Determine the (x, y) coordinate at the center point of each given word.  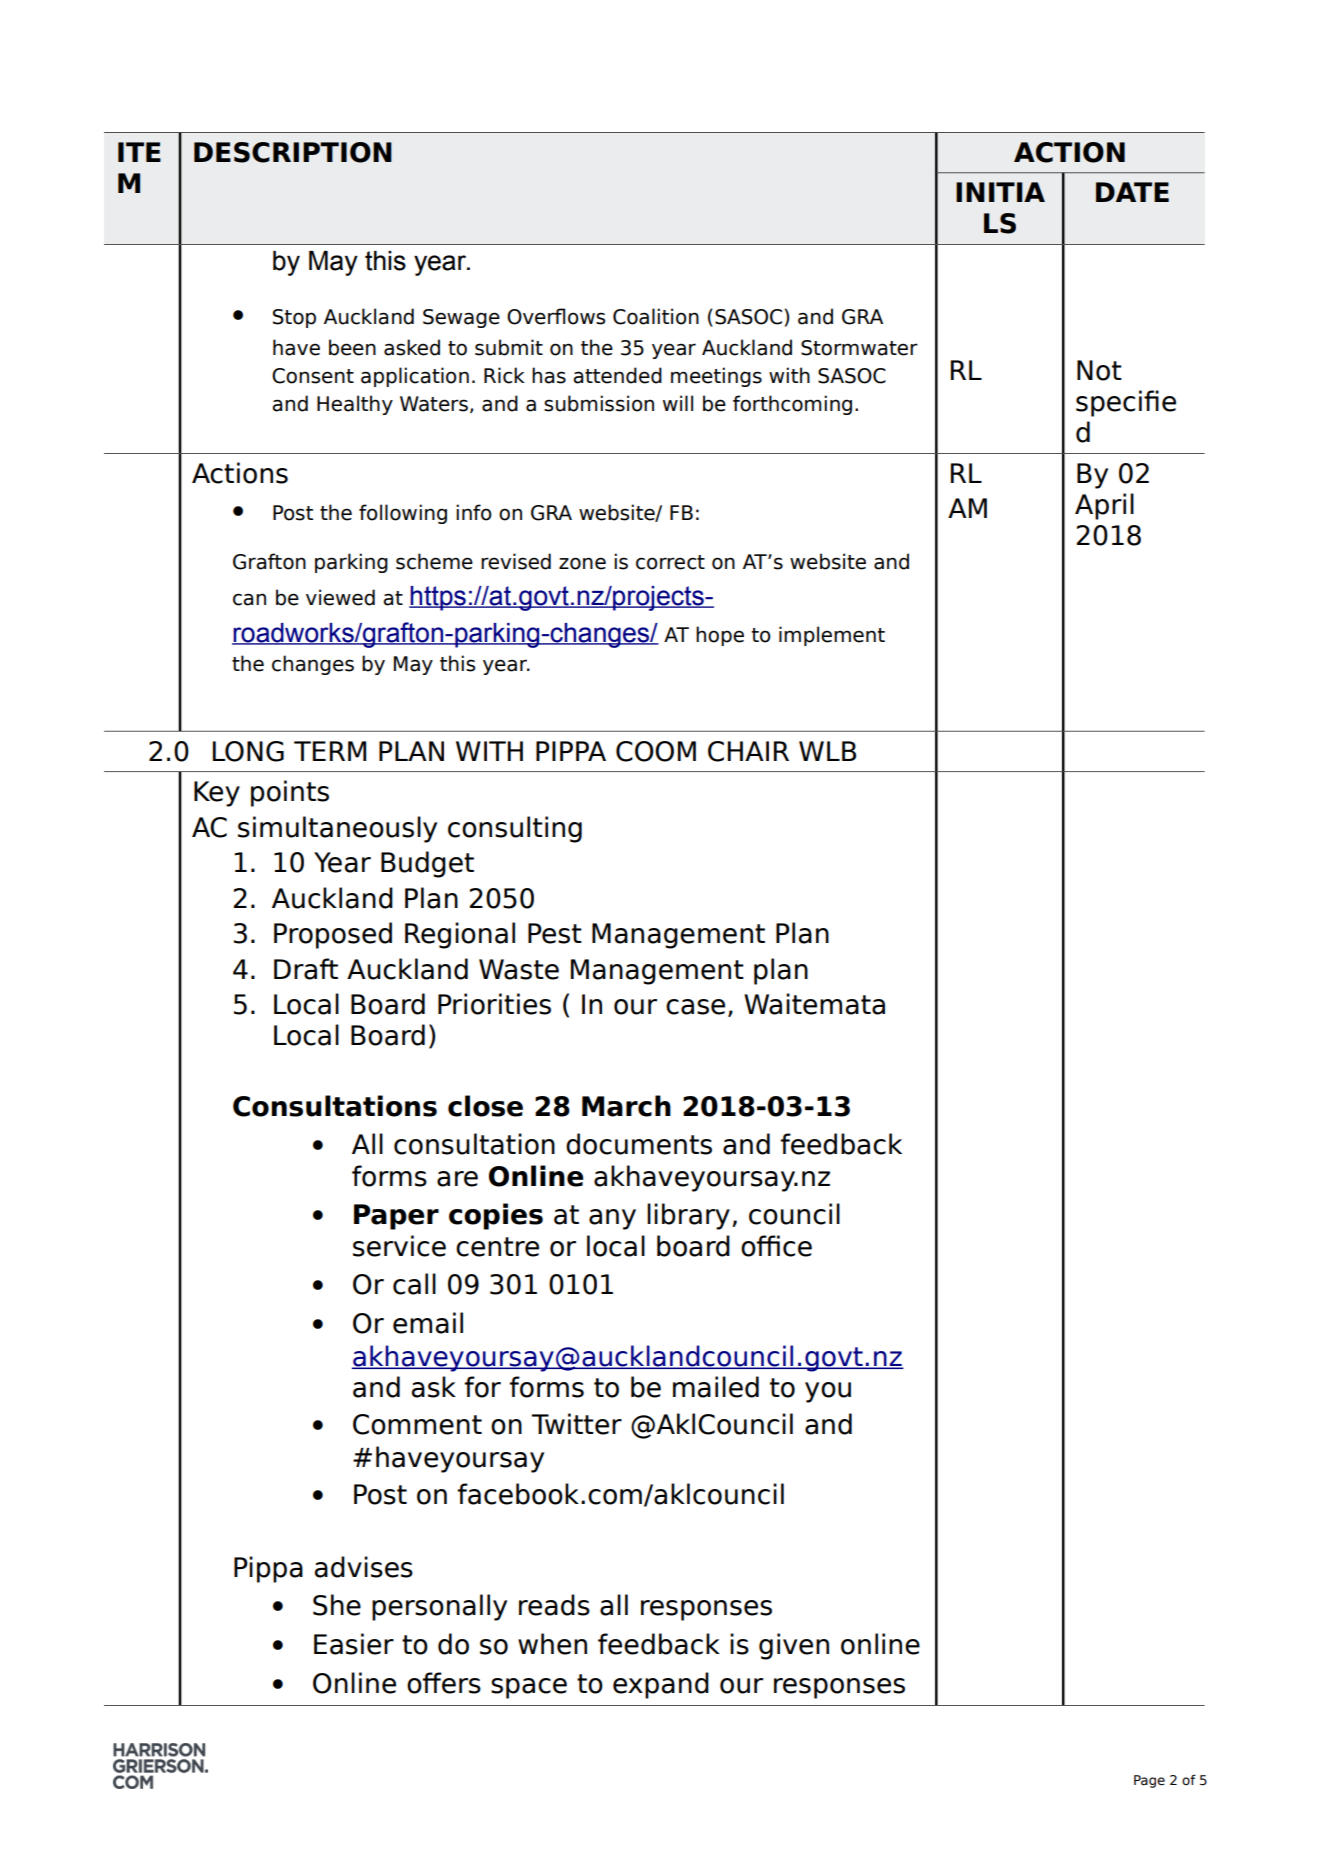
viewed (340, 597)
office (776, 1246)
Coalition (656, 316)
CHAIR (748, 751)
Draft (306, 969)
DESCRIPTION (293, 152)
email (428, 1323)
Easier (354, 1644)
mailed (716, 1387)
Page (1149, 1781)
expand (661, 1685)
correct (670, 562)
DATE (1132, 192)
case (695, 1007)
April (1104, 506)
